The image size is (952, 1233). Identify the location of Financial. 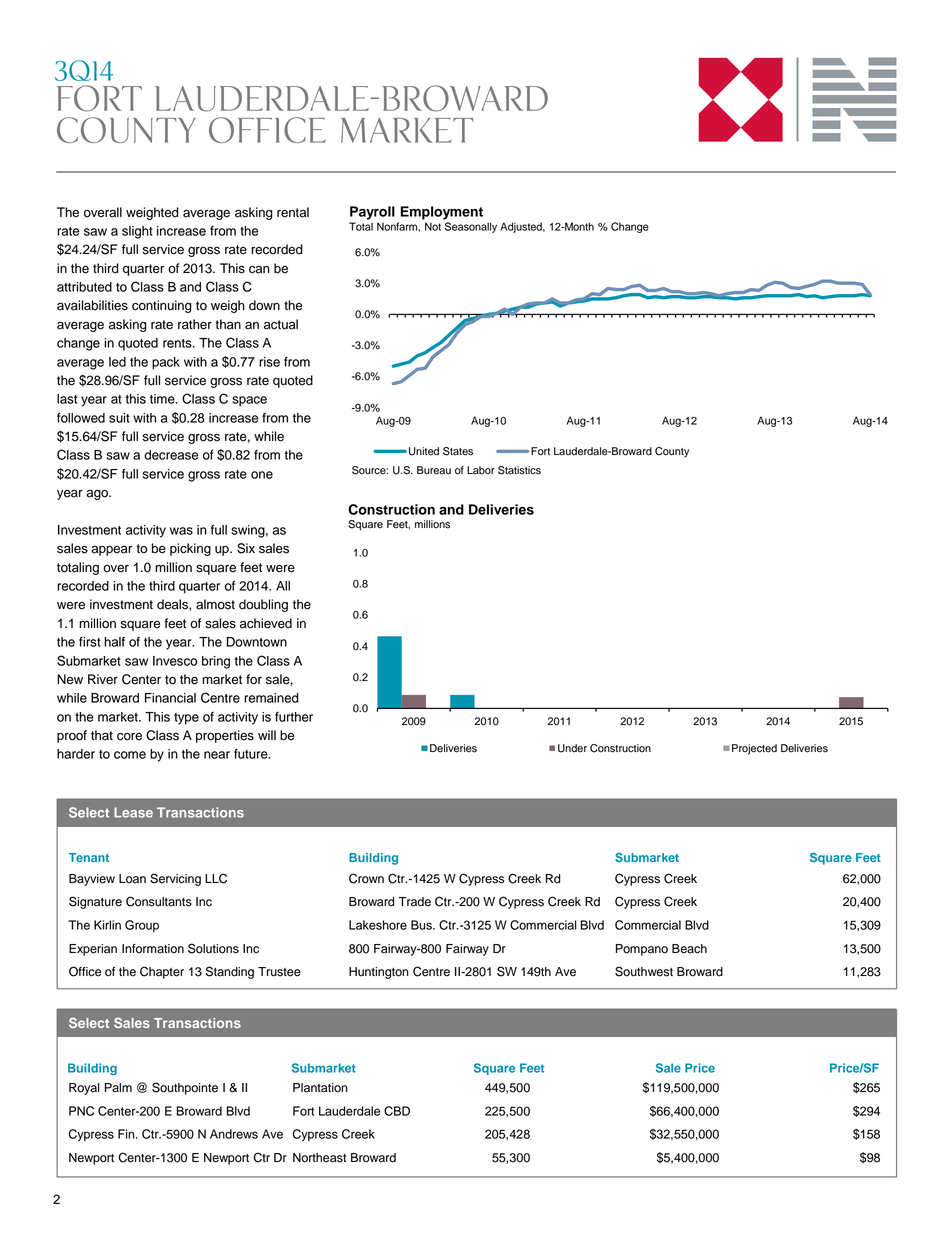
(170, 698).
